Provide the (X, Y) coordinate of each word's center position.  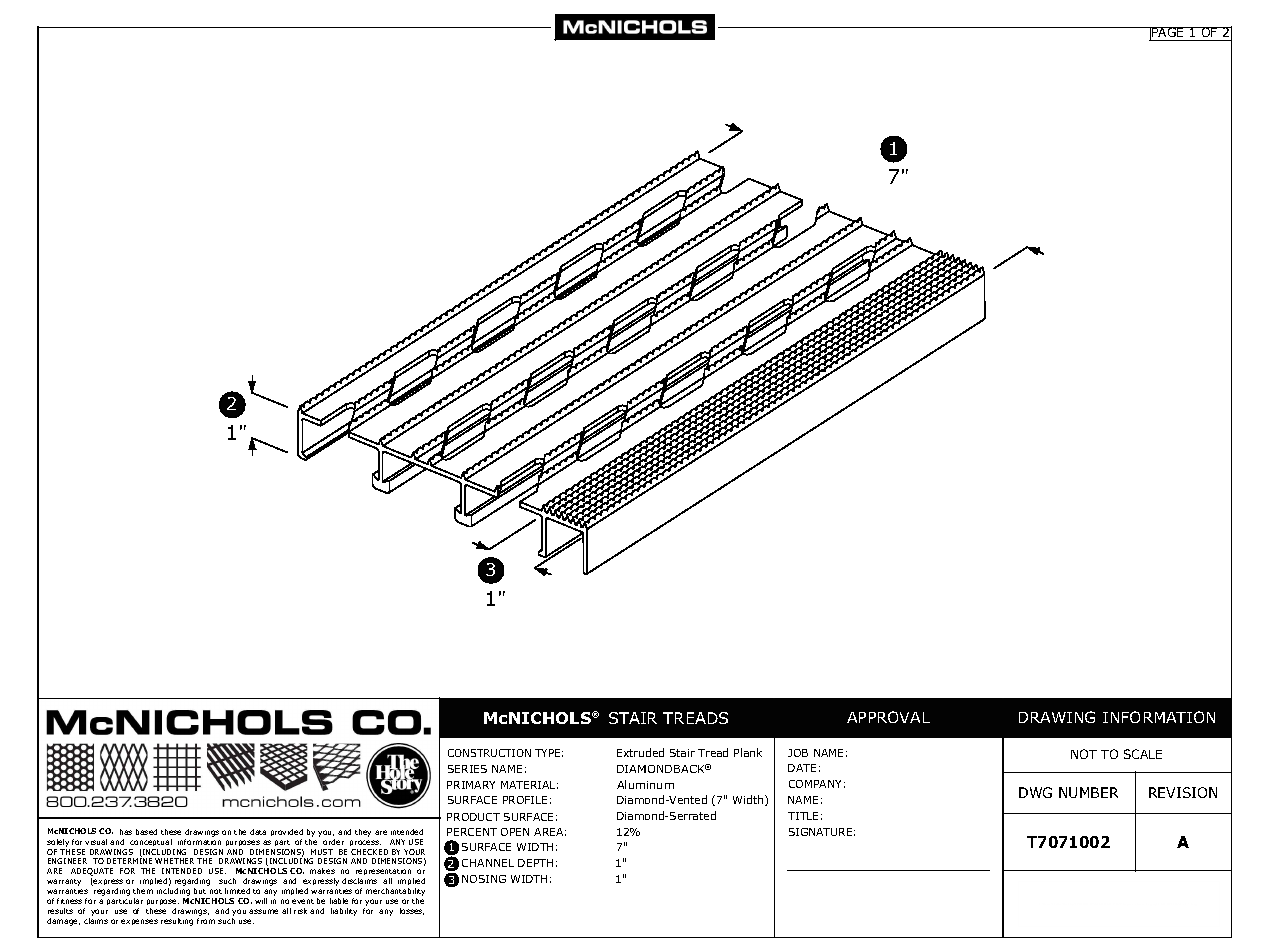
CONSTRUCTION (489, 753)
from (206, 921)
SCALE (1143, 754)
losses (412, 911)
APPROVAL (888, 717)
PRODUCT (473, 817)
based (146, 832)
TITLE (803, 816)
